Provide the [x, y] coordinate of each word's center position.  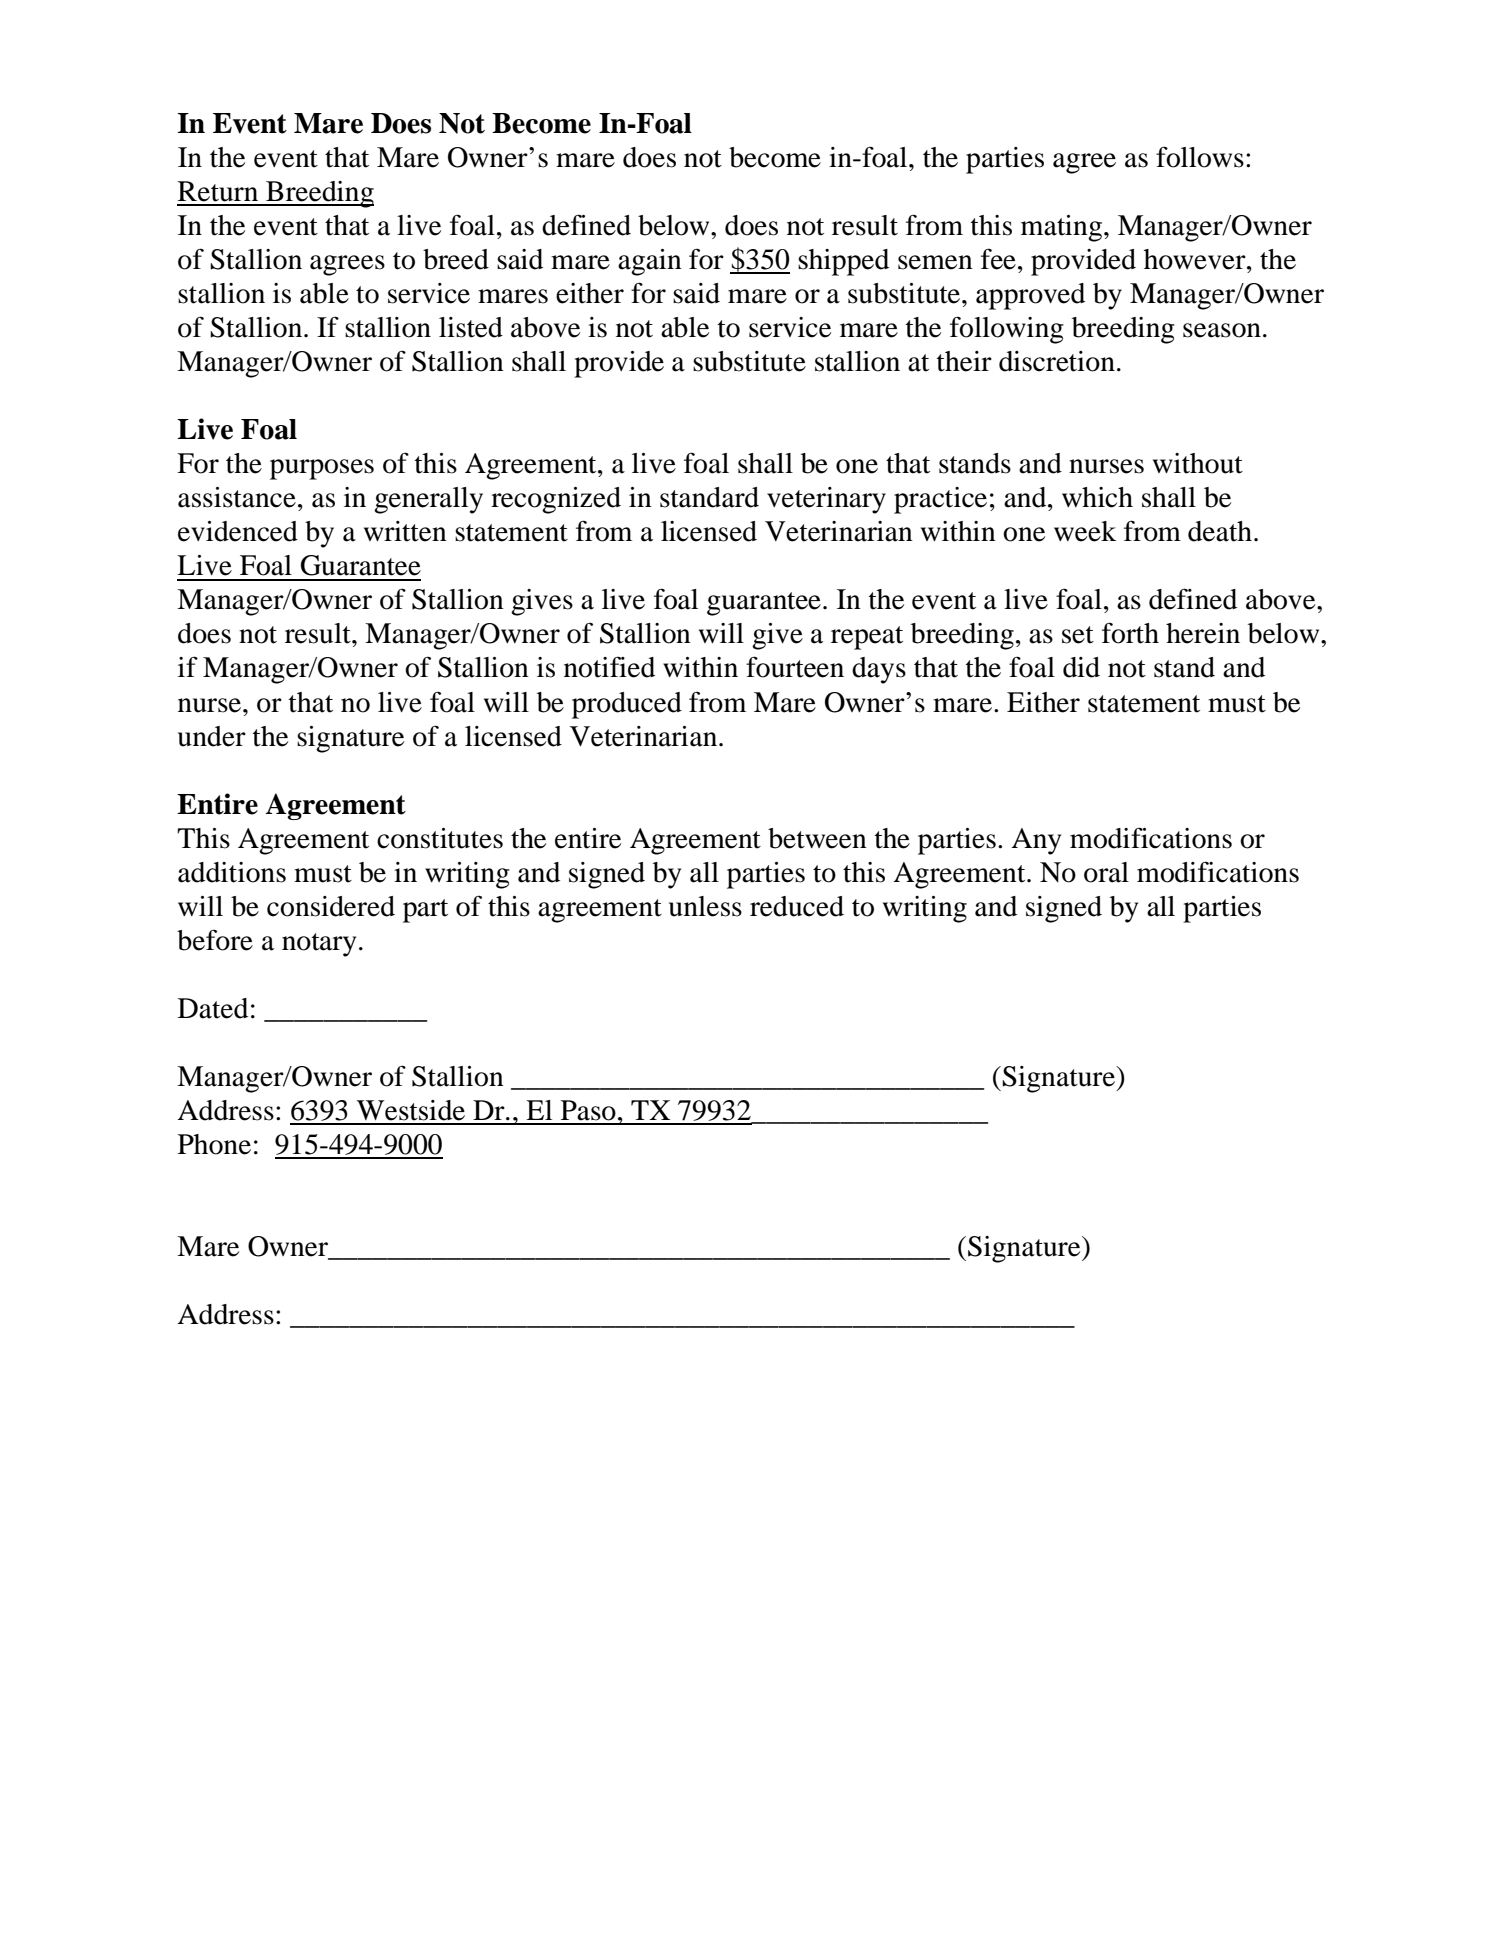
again [650, 262]
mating [1061, 228]
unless [705, 906]
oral [1106, 872]
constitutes [440, 838]
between [817, 838]
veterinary [826, 500]
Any [1036, 841]
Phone [214, 1144]
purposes [322, 469]
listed [471, 327]
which [1097, 497]
